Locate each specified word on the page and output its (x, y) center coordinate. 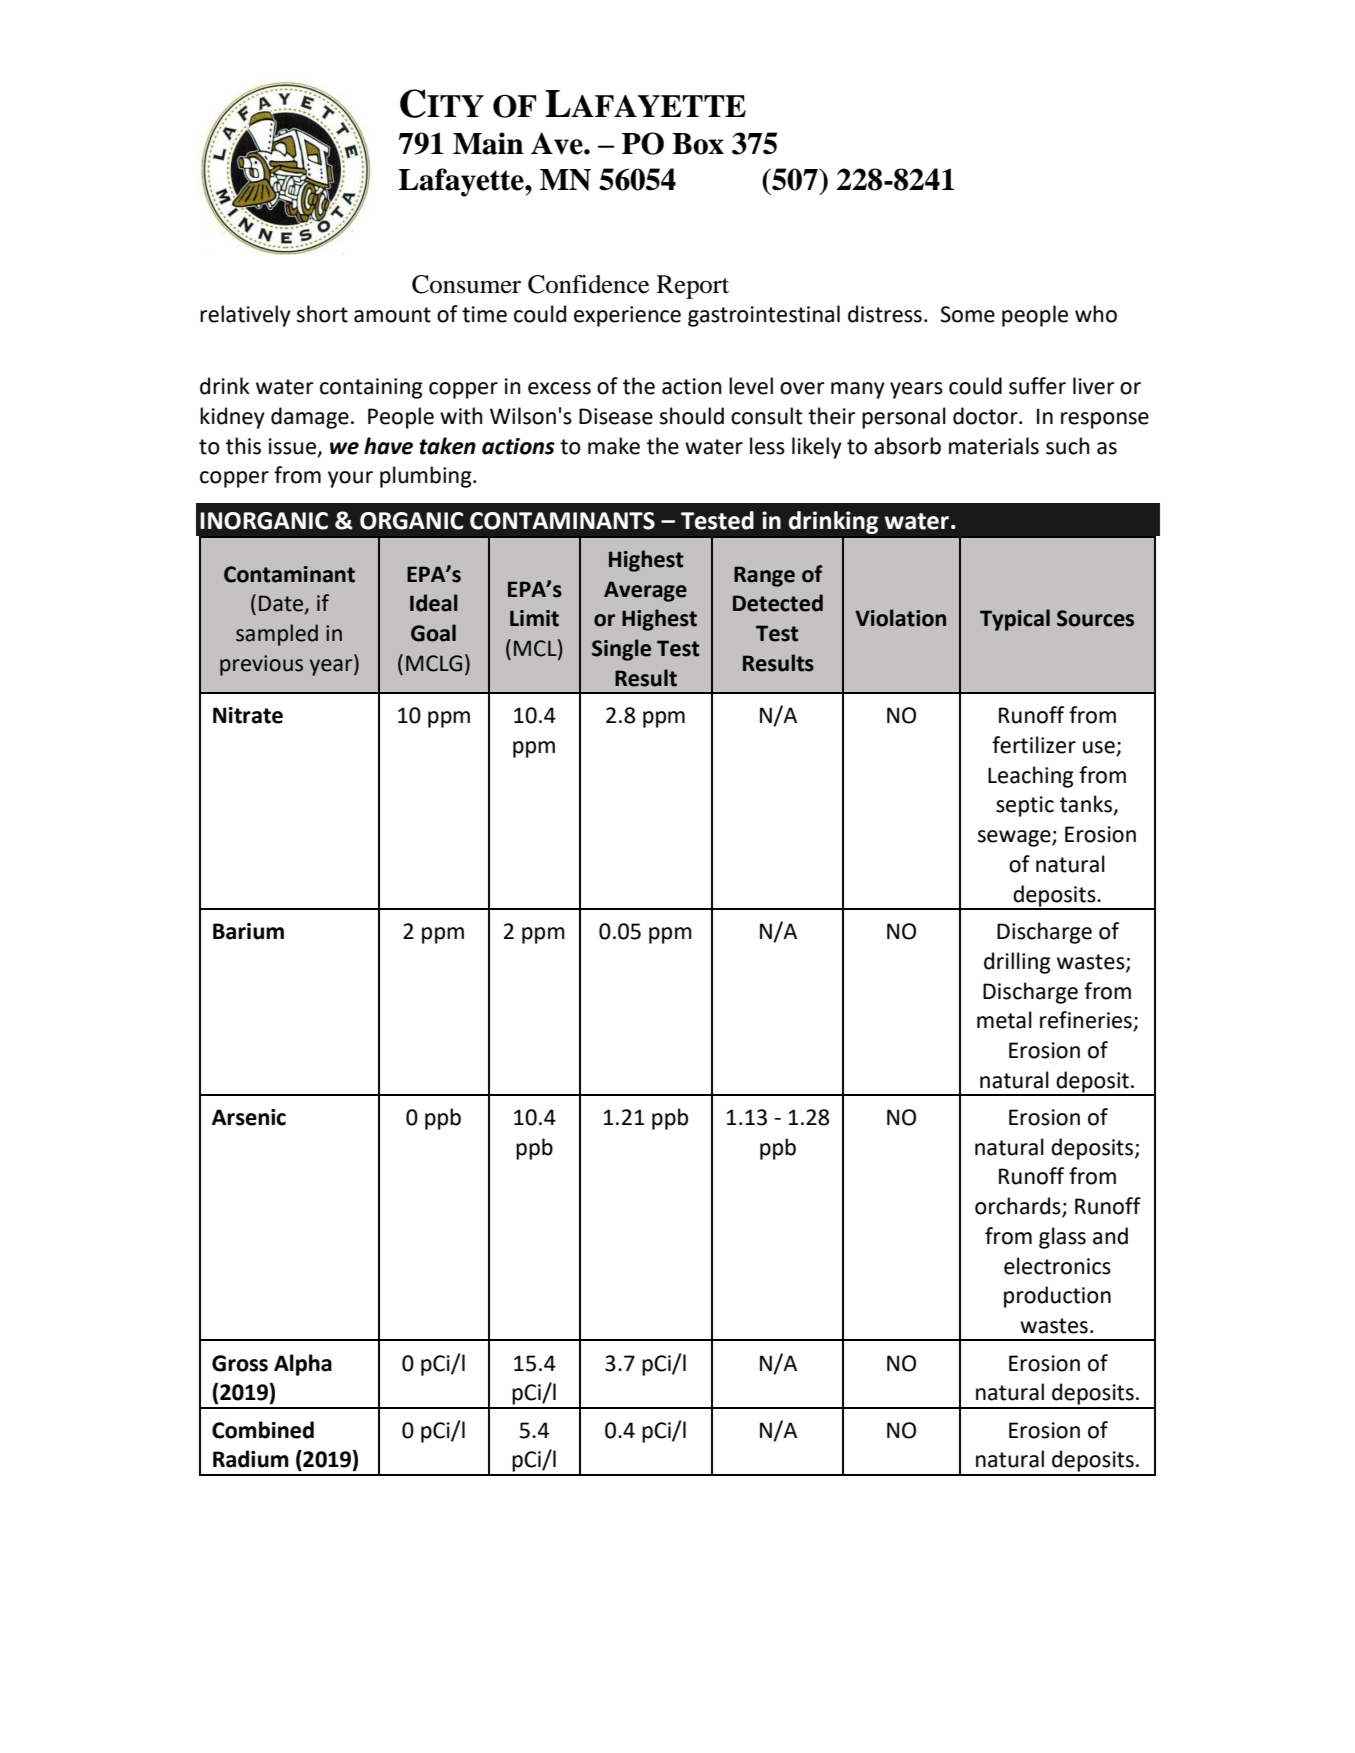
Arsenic (249, 1117)
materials (994, 446)
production (1057, 1297)
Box (698, 144)
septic (1025, 806)
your (350, 479)
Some (967, 314)
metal (1004, 1020)
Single (621, 650)
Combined (263, 1430)
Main (488, 143)
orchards (1019, 1207)
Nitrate (248, 715)
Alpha (303, 1365)
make (614, 446)
